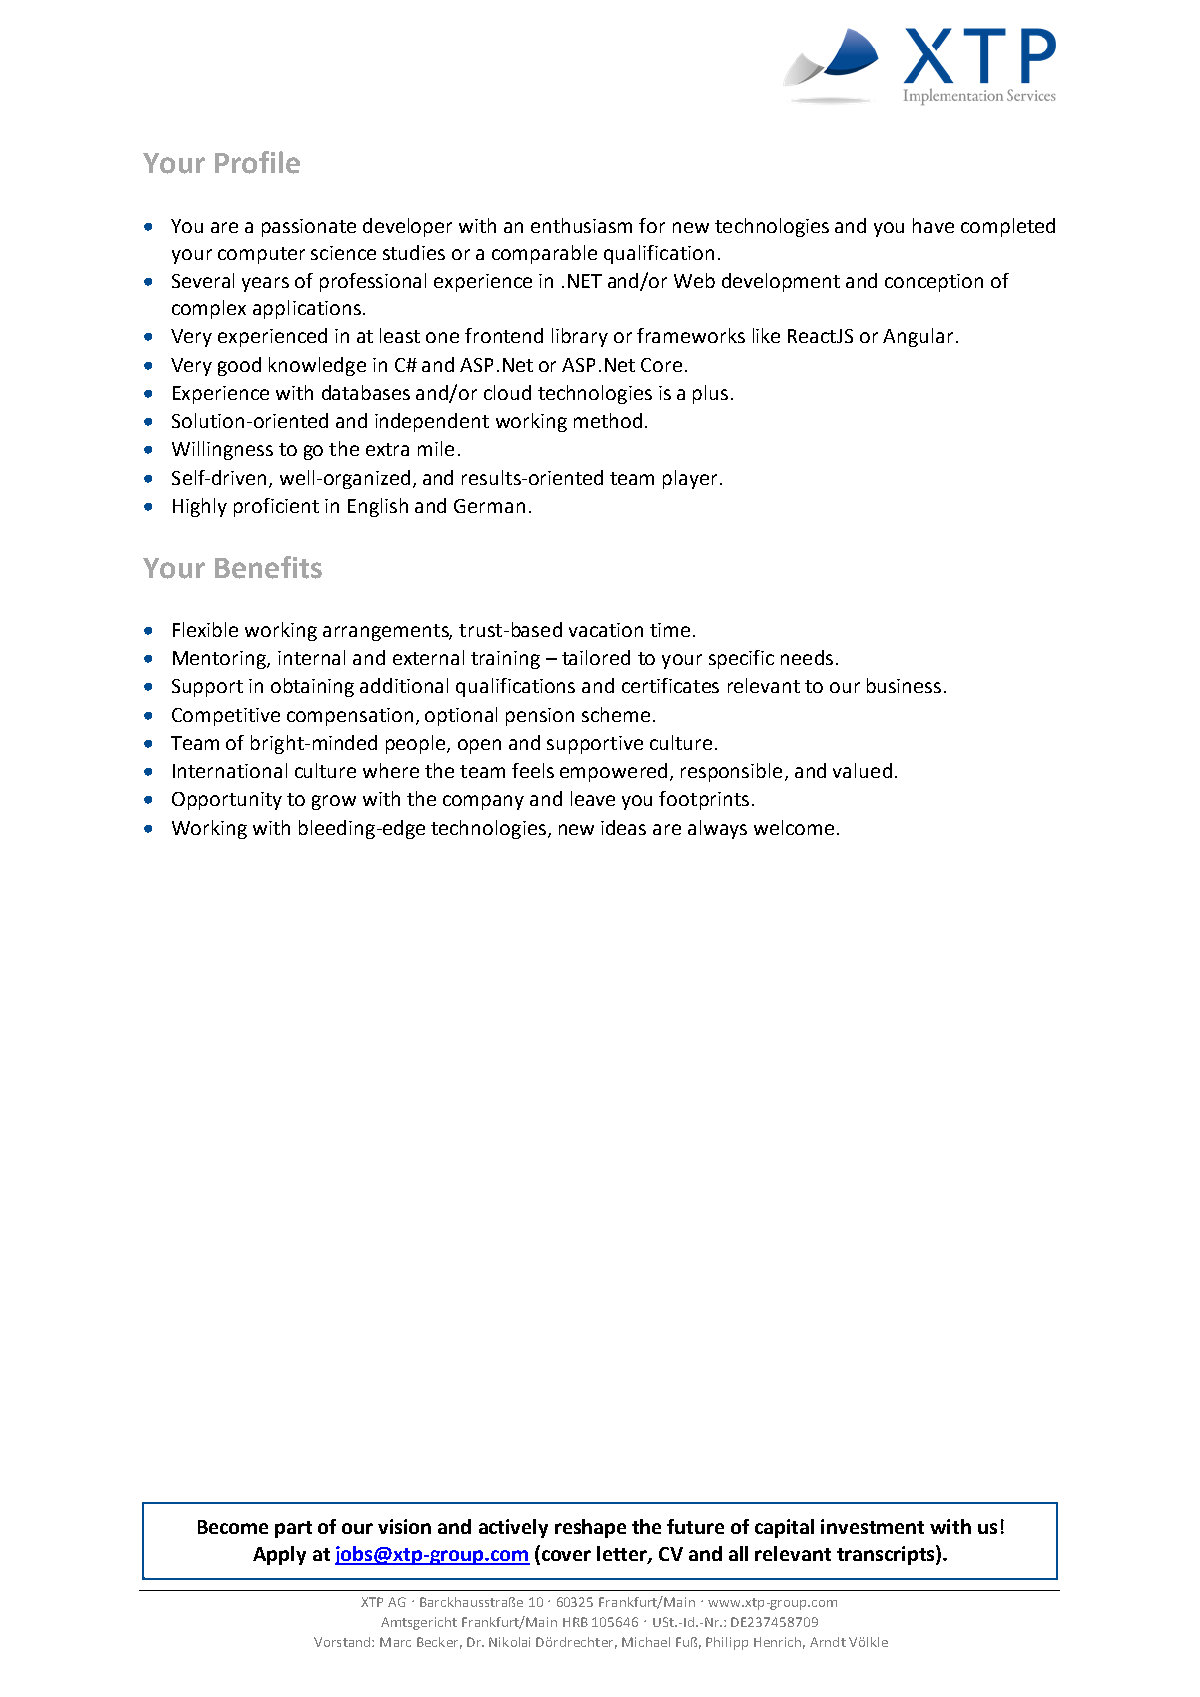 The height and width of the screenshot is (1697, 1200). Describe the element at coordinates (933, 225) in the screenshot. I see `have` at that location.
